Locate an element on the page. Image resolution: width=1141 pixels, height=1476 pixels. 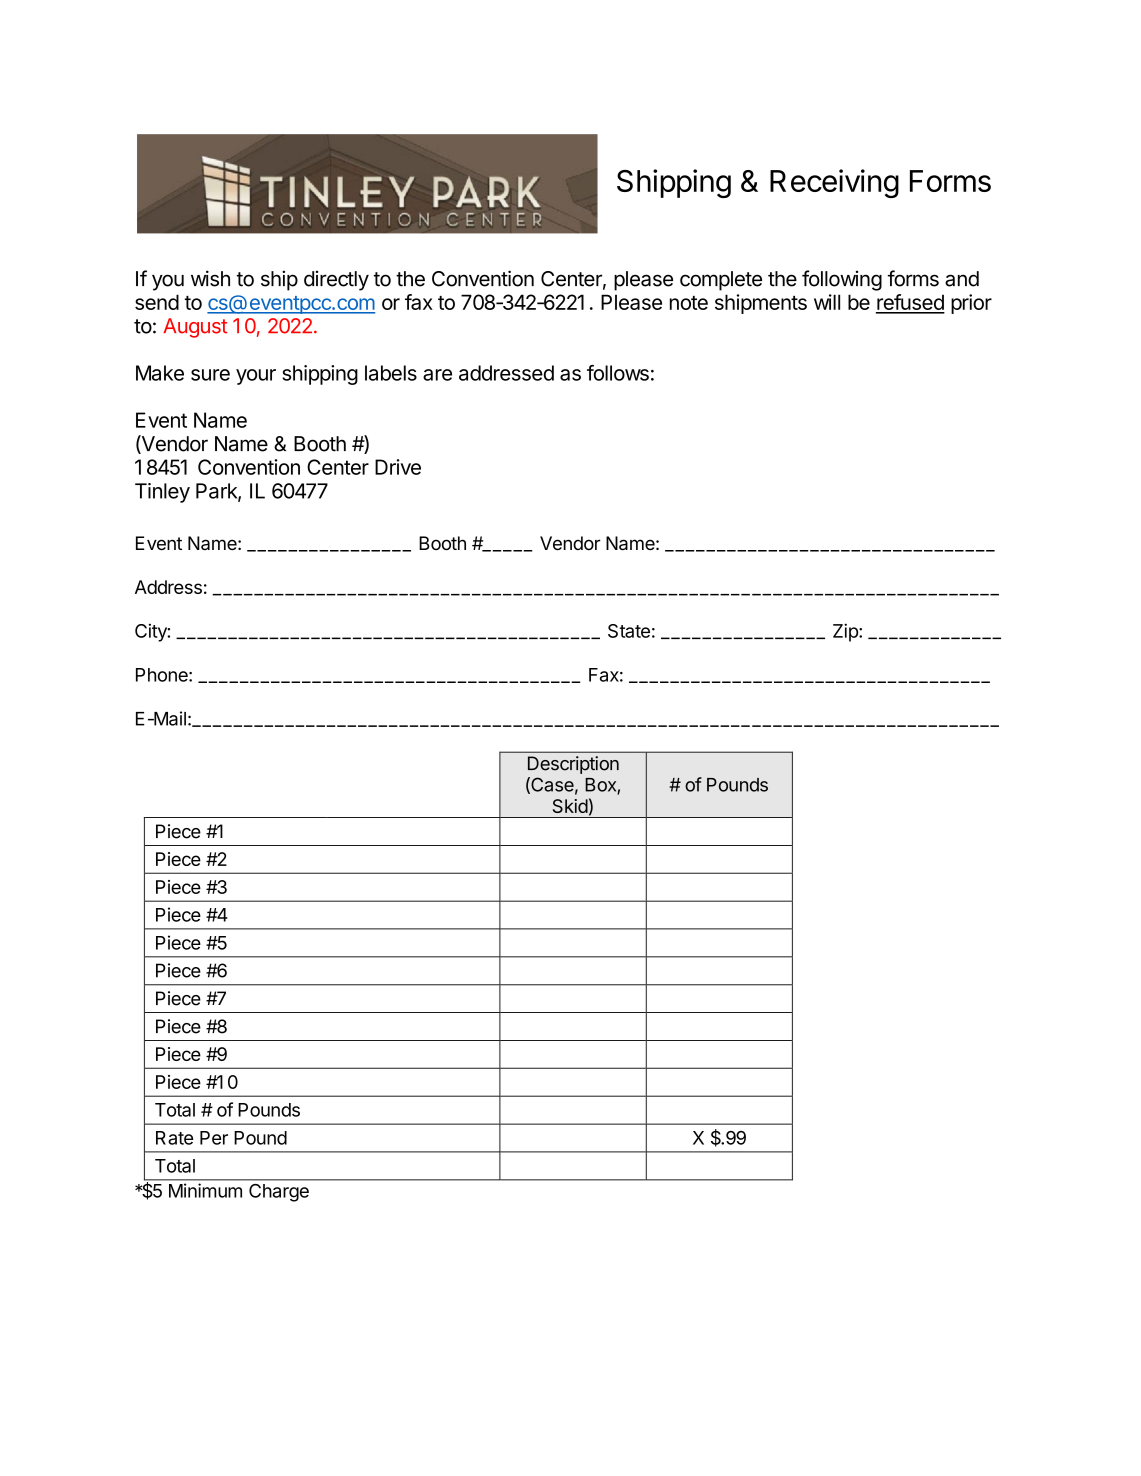
will is located at coordinates (827, 302).
